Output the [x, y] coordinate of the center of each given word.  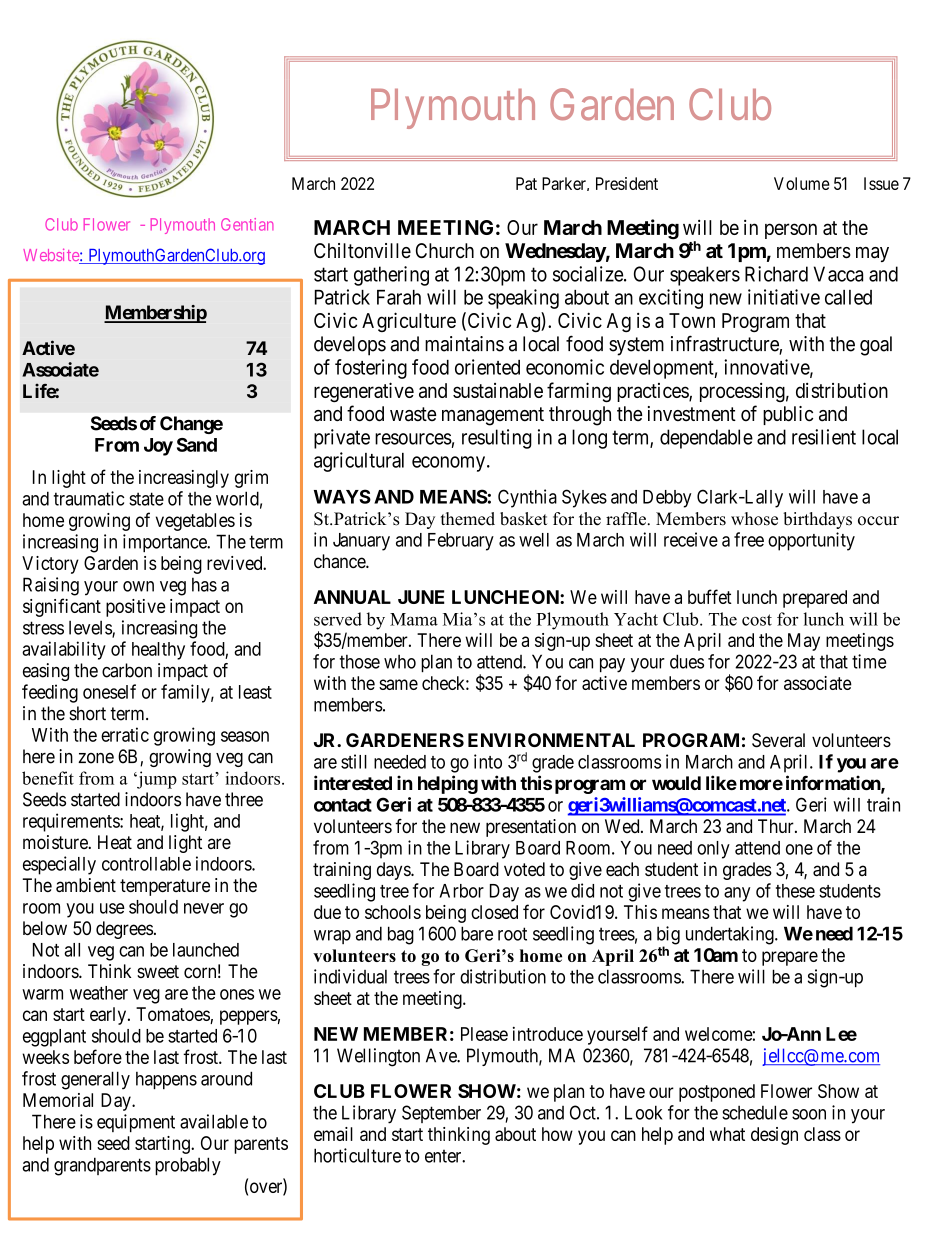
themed [468, 519]
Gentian [247, 224]
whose [754, 519]
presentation [531, 828]
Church [445, 251]
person [791, 231]
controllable [146, 864]
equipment [136, 1123]
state [146, 499]
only [713, 850]
